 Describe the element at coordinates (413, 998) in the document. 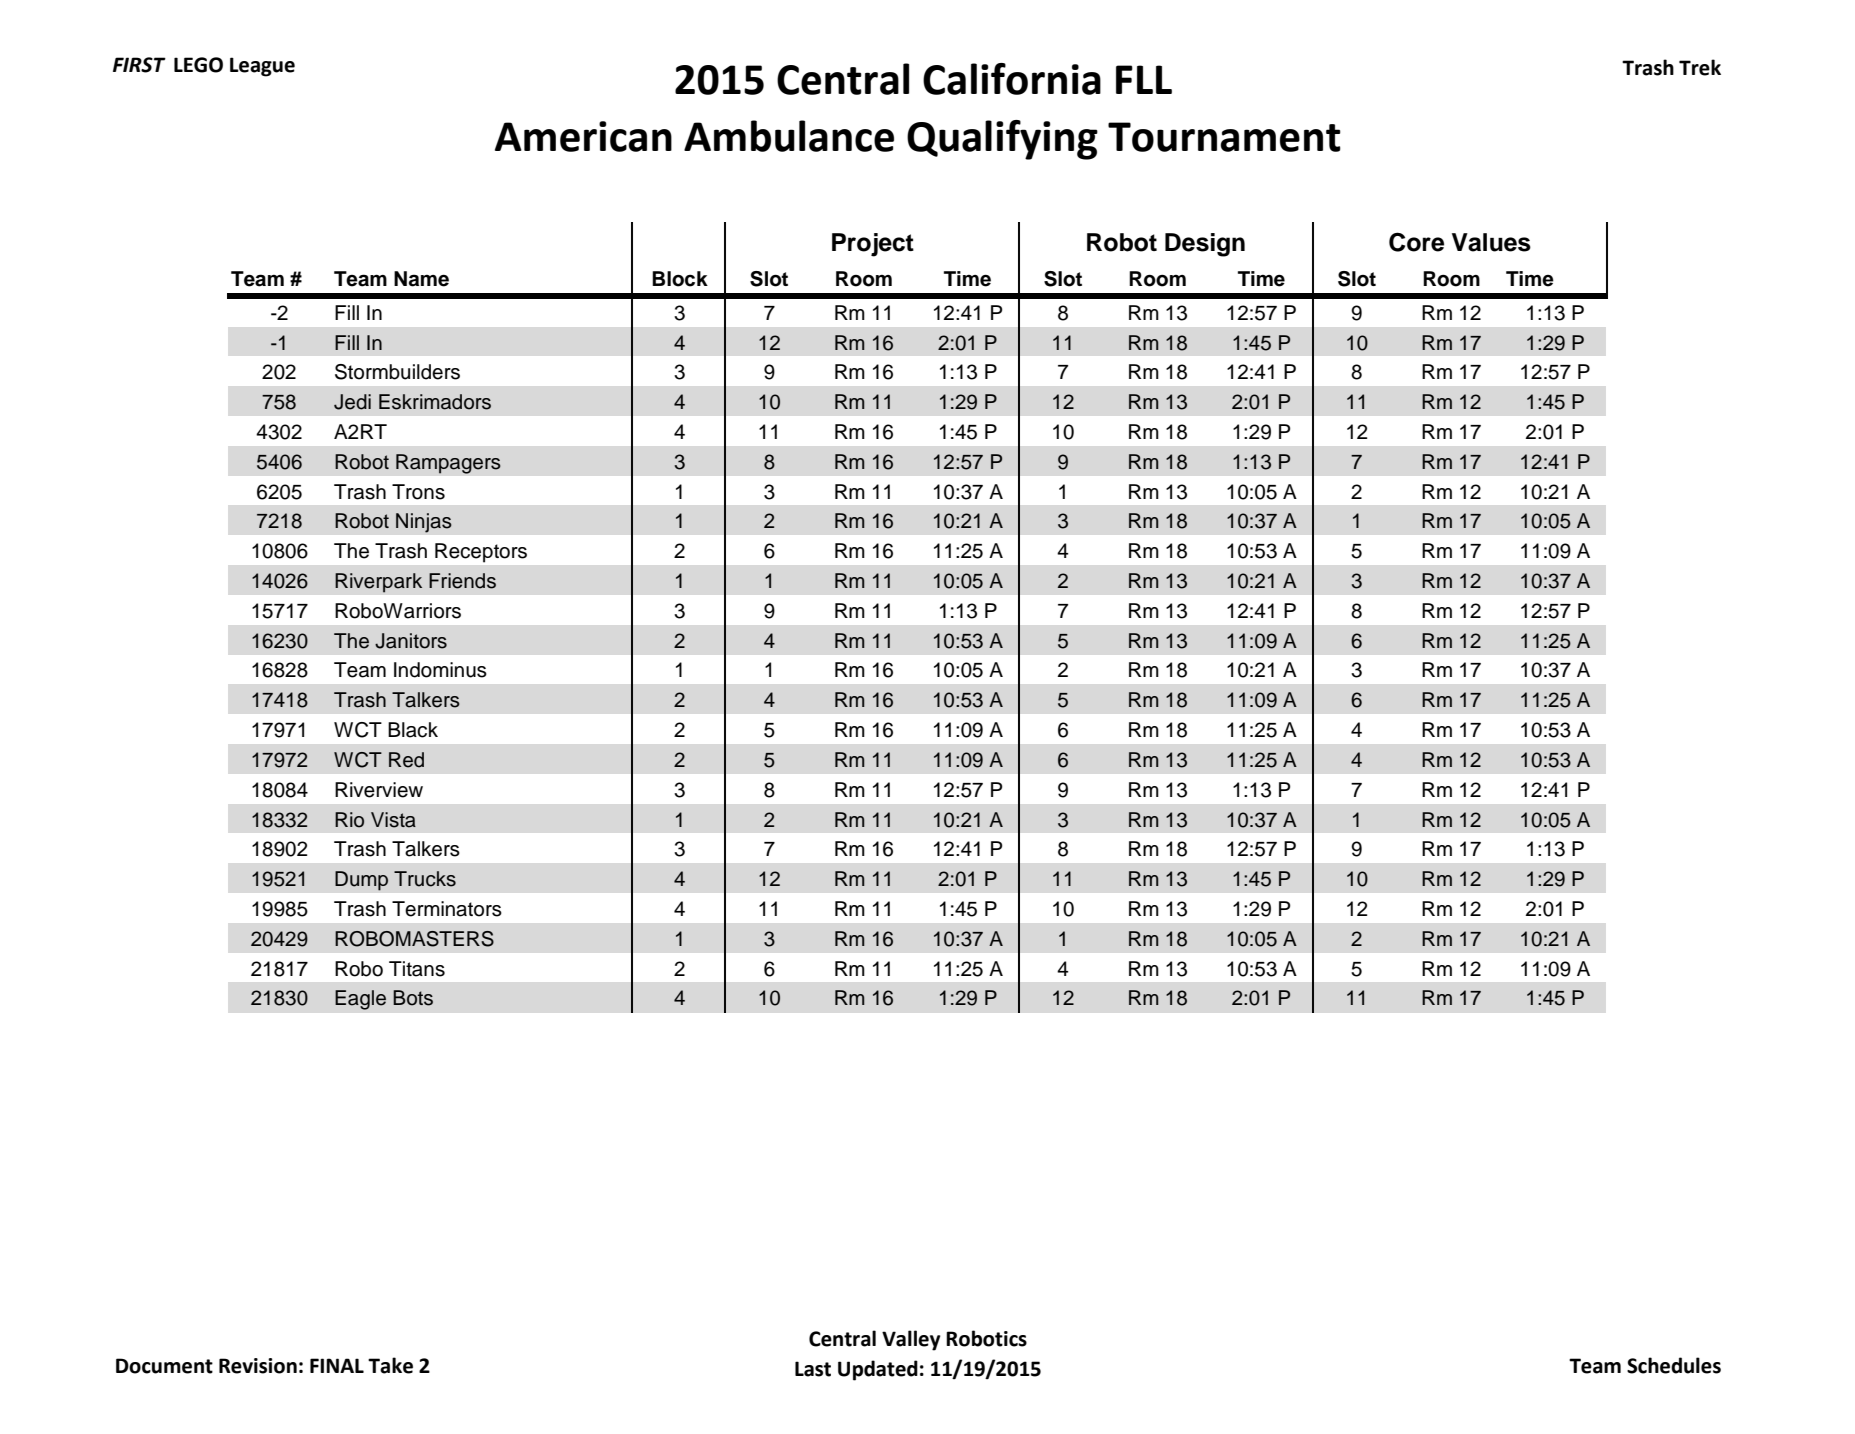

I see `Bots` at that location.
